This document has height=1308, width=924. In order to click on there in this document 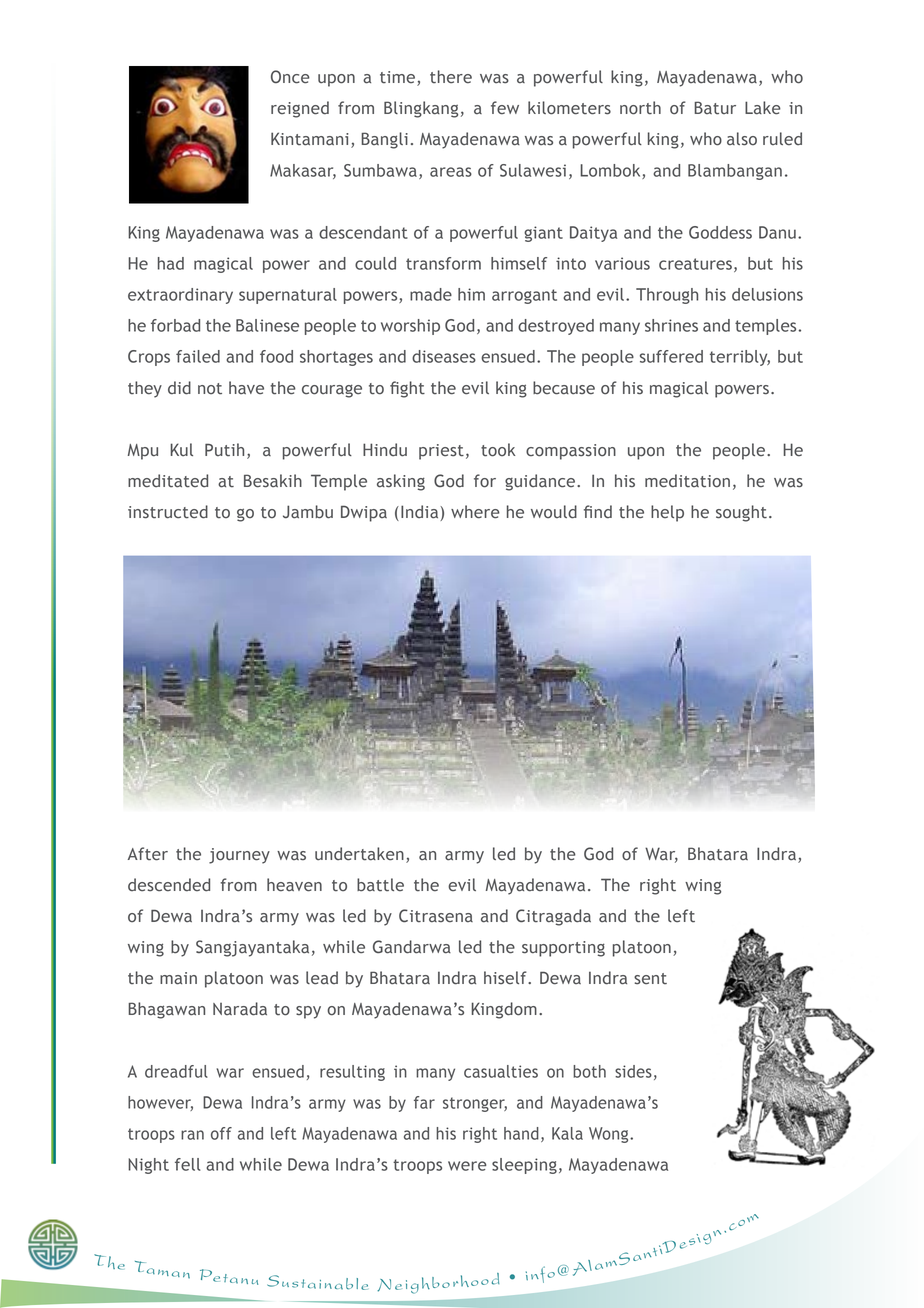, I will do `click(451, 77)`.
